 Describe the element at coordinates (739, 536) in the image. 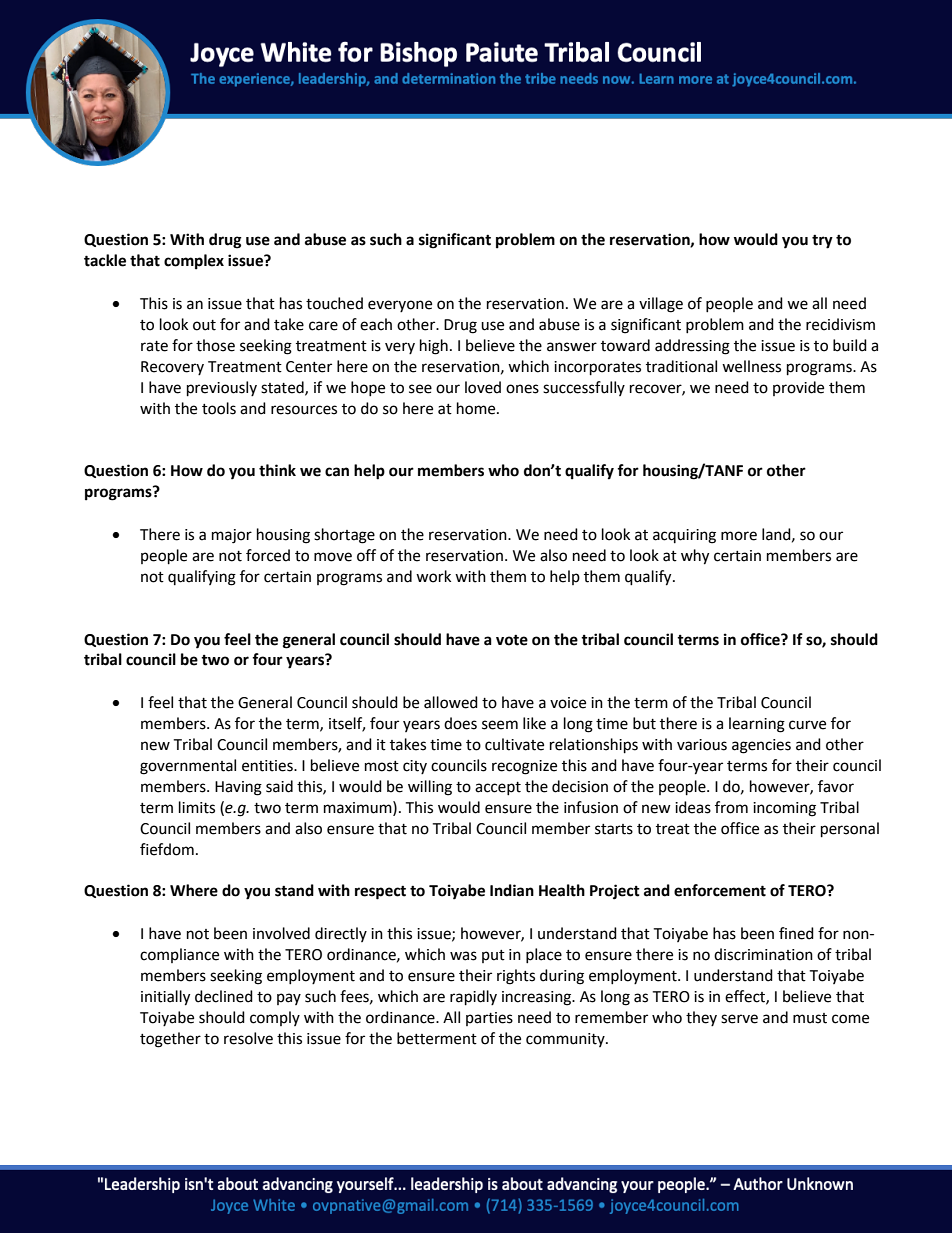

I see `more` at that location.
